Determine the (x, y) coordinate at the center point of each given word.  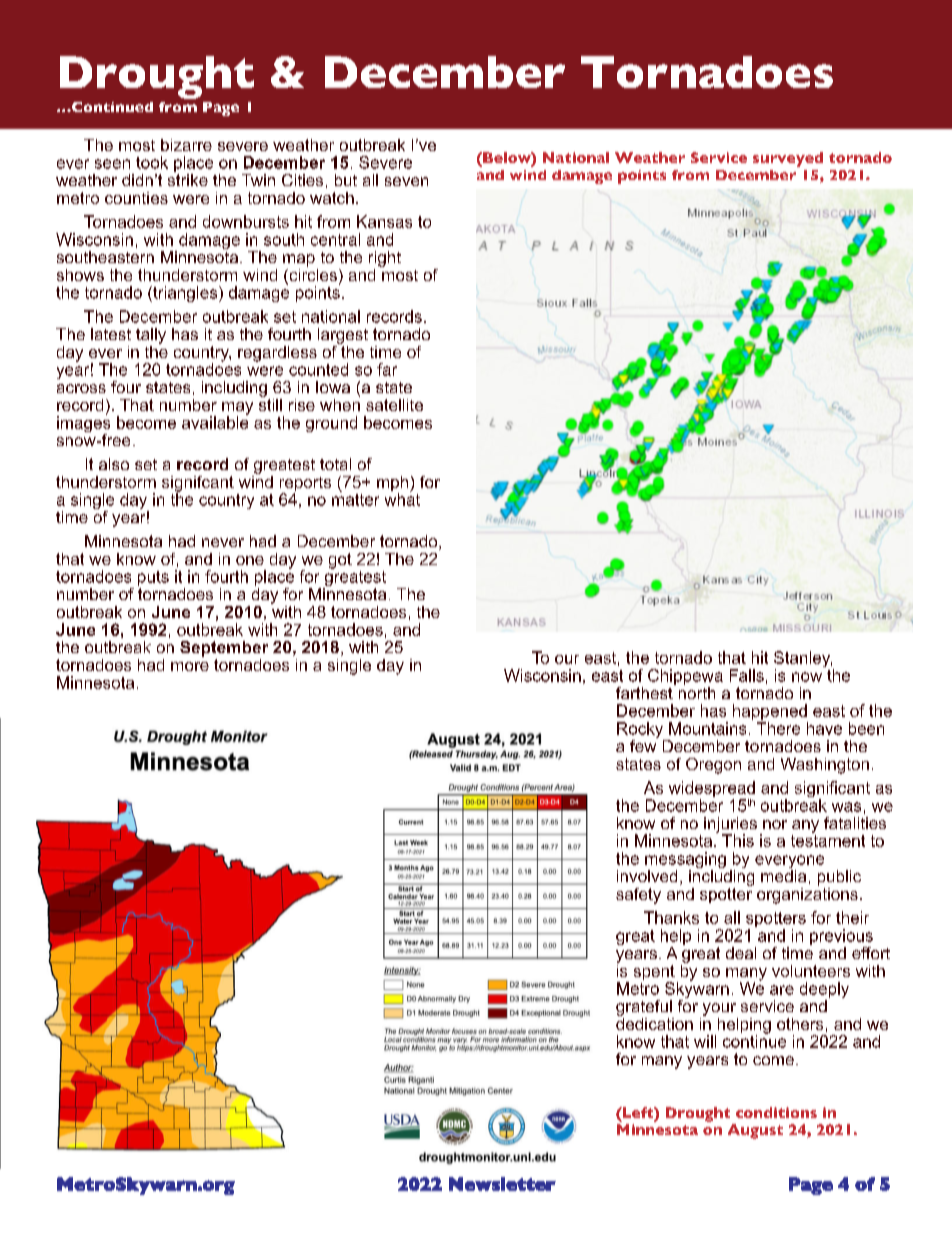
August (755, 1131)
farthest (645, 691)
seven (406, 181)
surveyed (788, 159)
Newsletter (502, 1184)
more (190, 666)
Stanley (803, 660)
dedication (654, 1022)
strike (188, 178)
